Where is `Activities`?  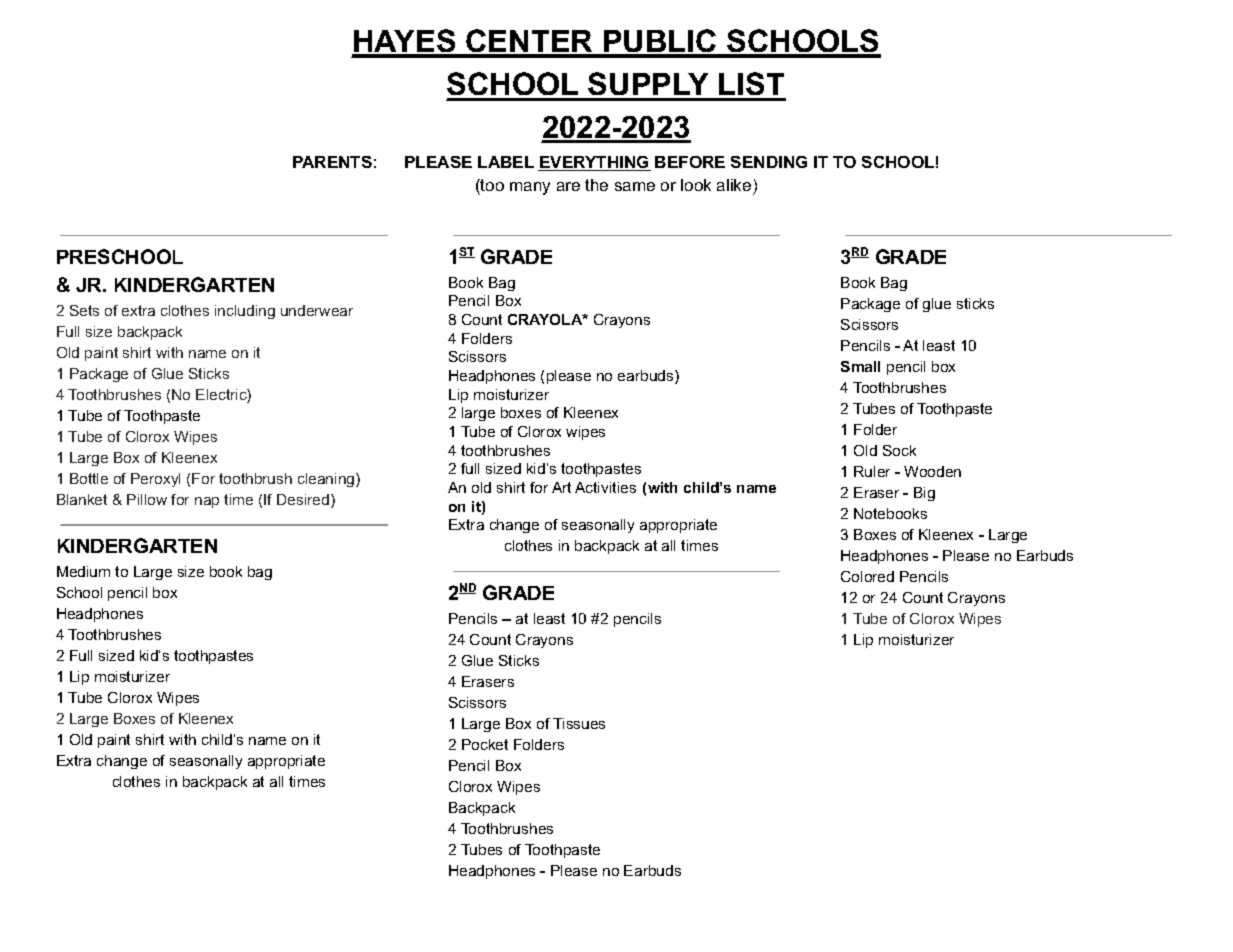 Activities is located at coordinates (605, 487).
